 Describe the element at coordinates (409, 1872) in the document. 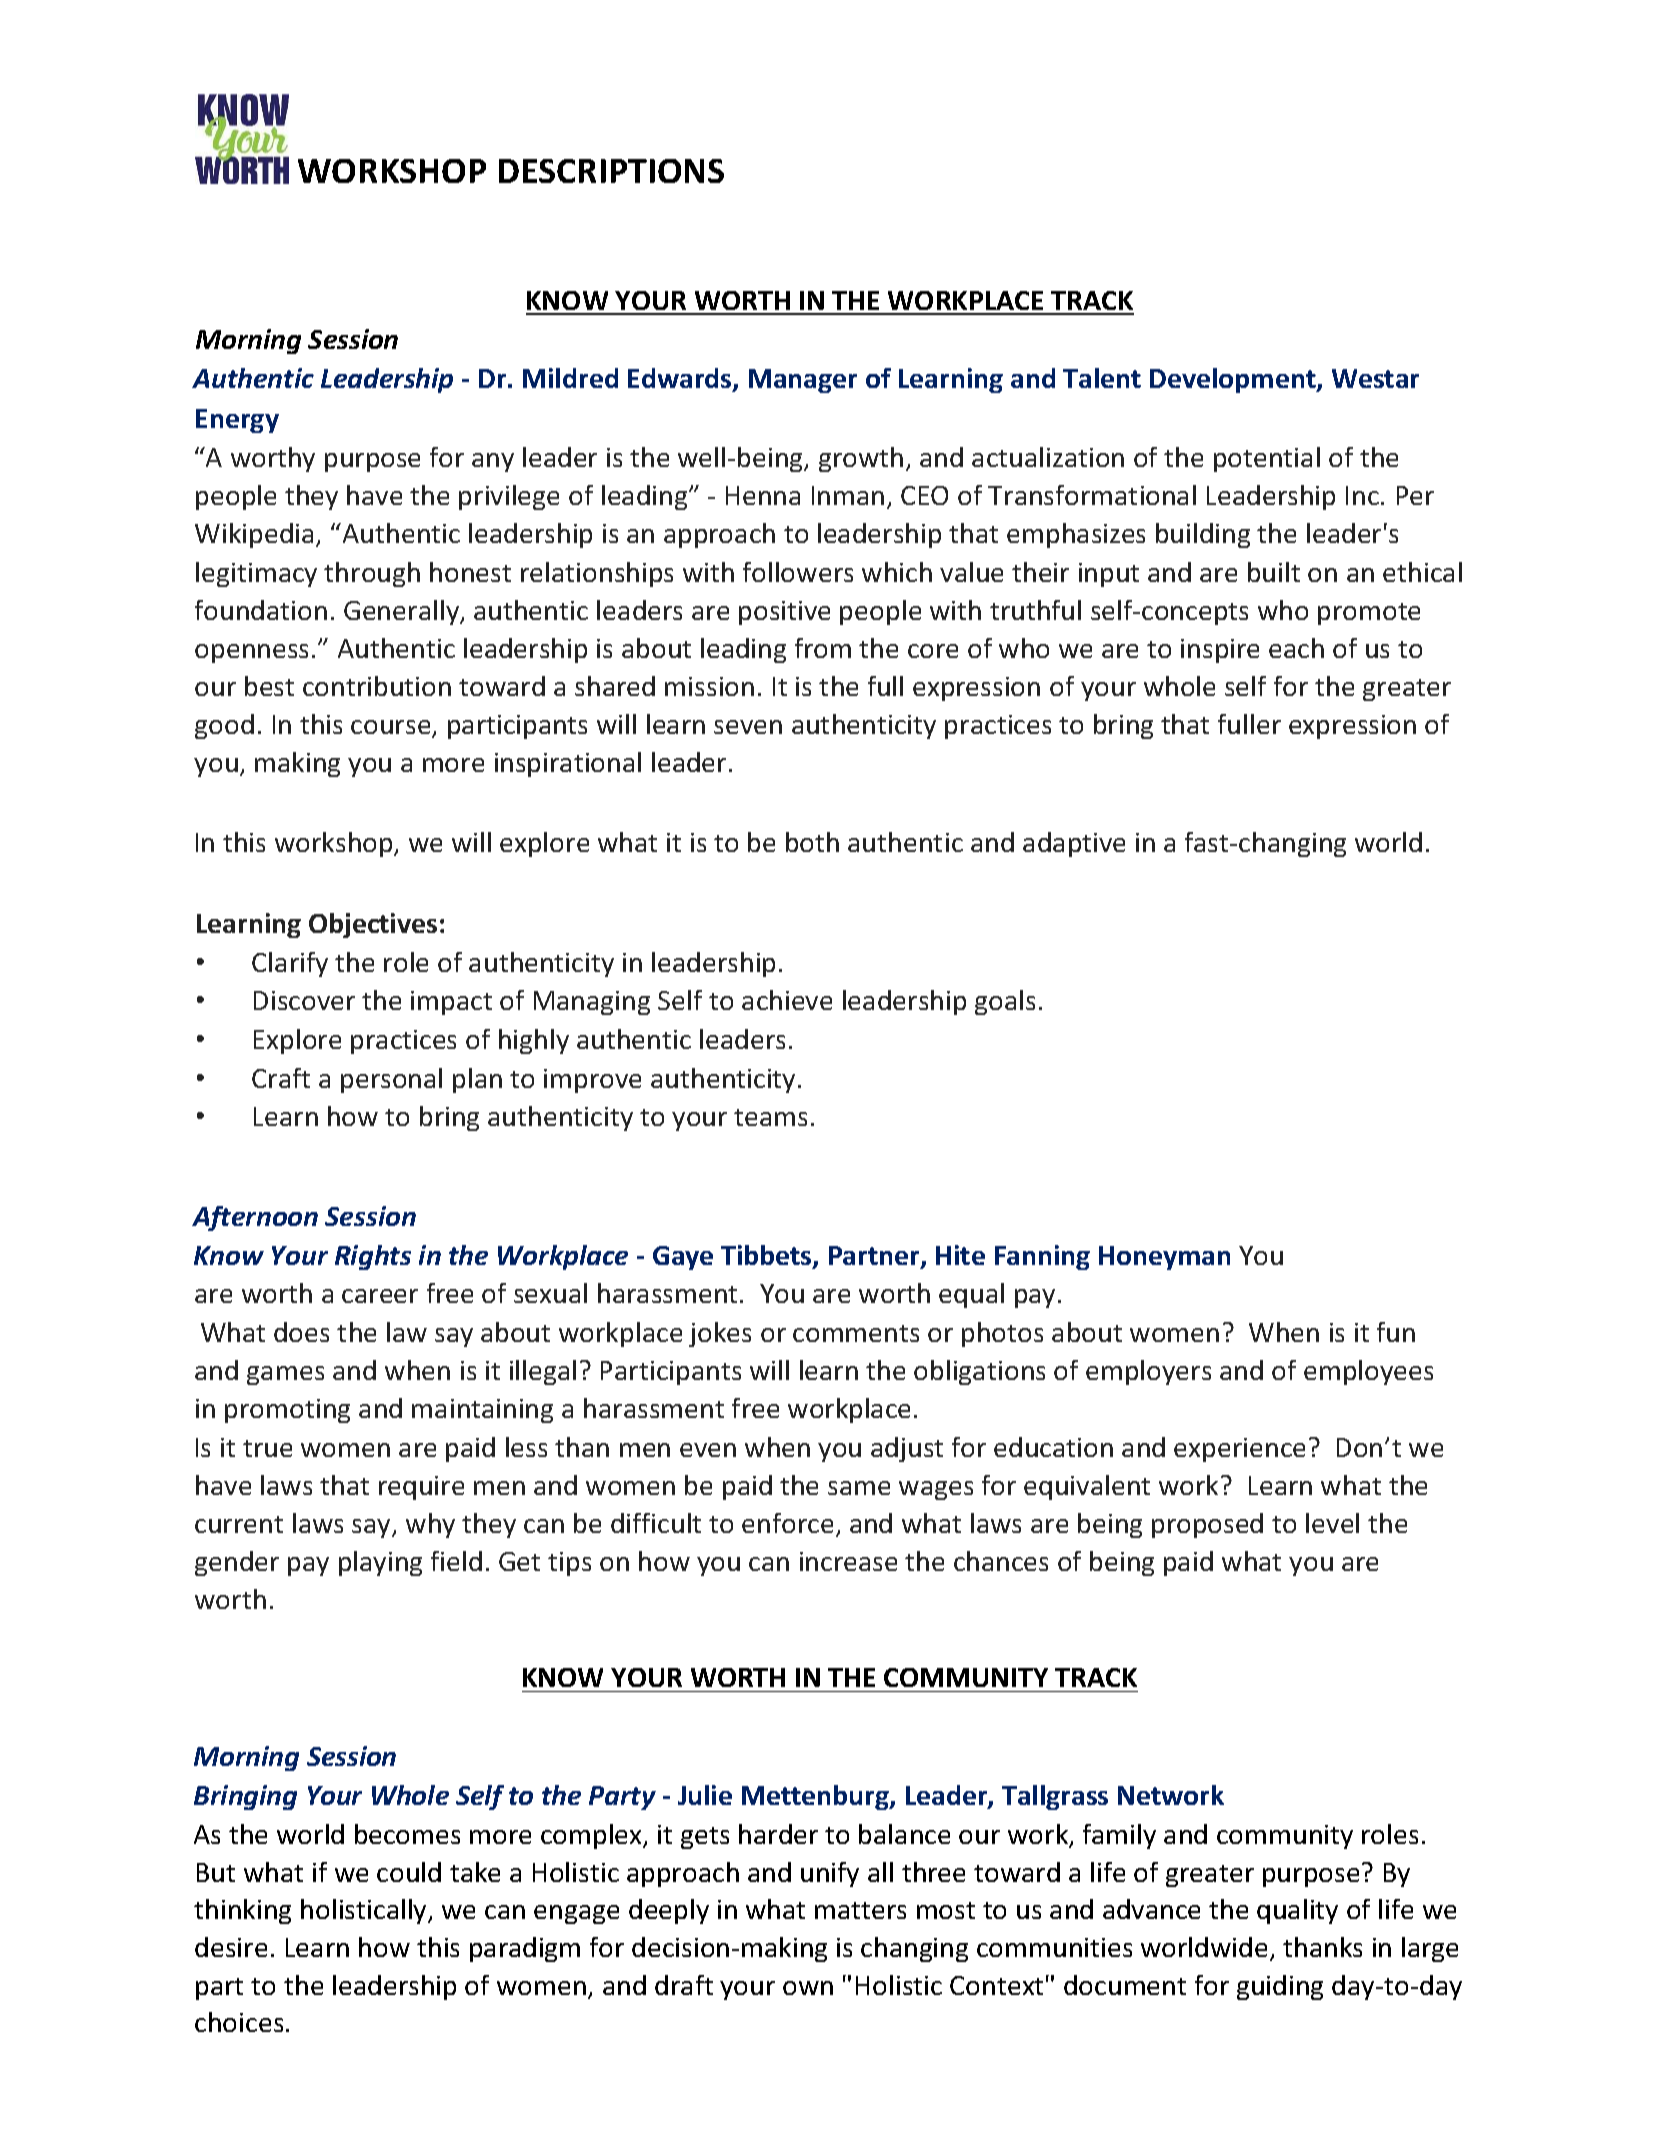

I see `could` at that location.
